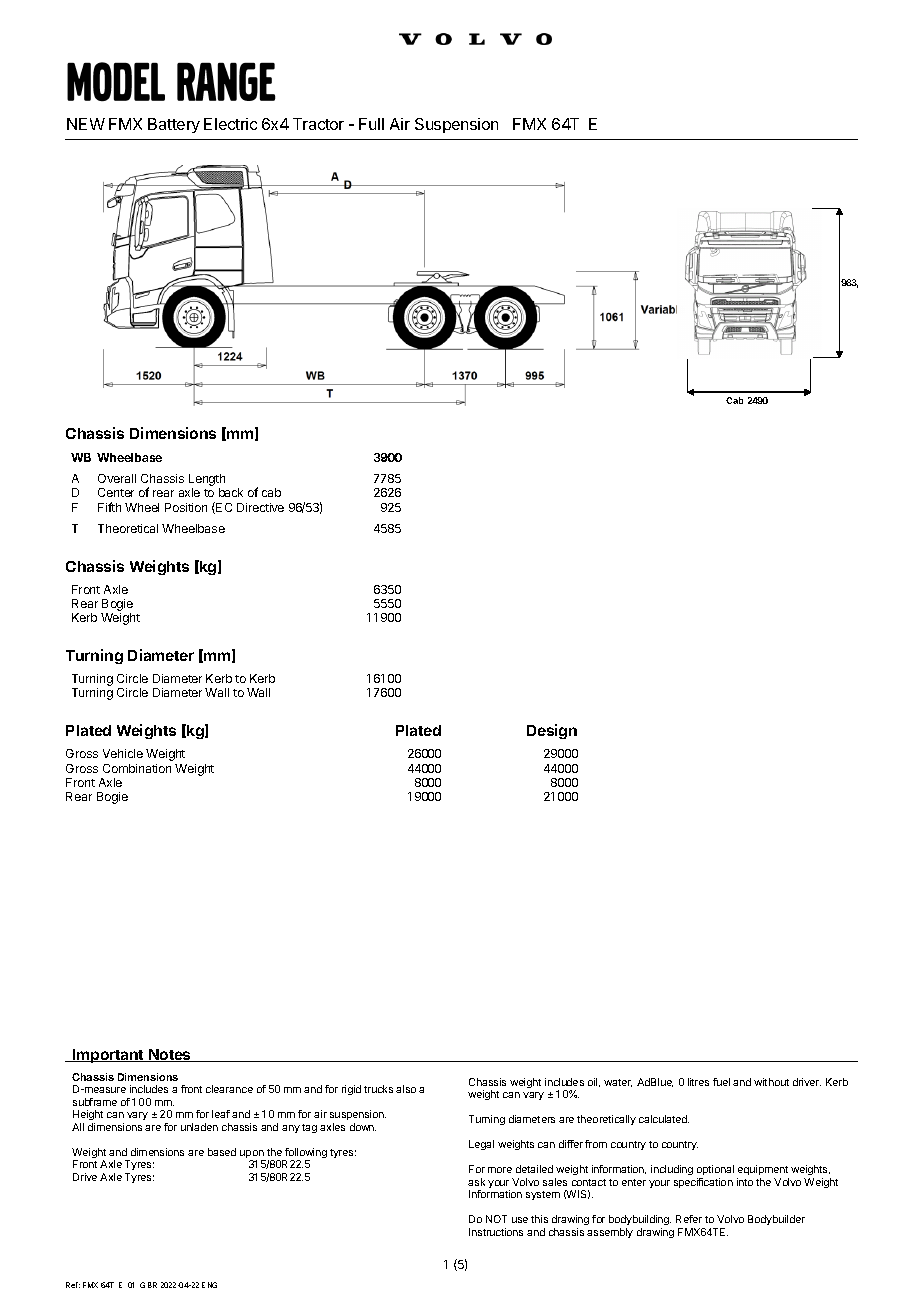 This image has height=1308, width=924. What do you see at coordinates (698, 1082) in the image?
I see `litres` at bounding box center [698, 1082].
